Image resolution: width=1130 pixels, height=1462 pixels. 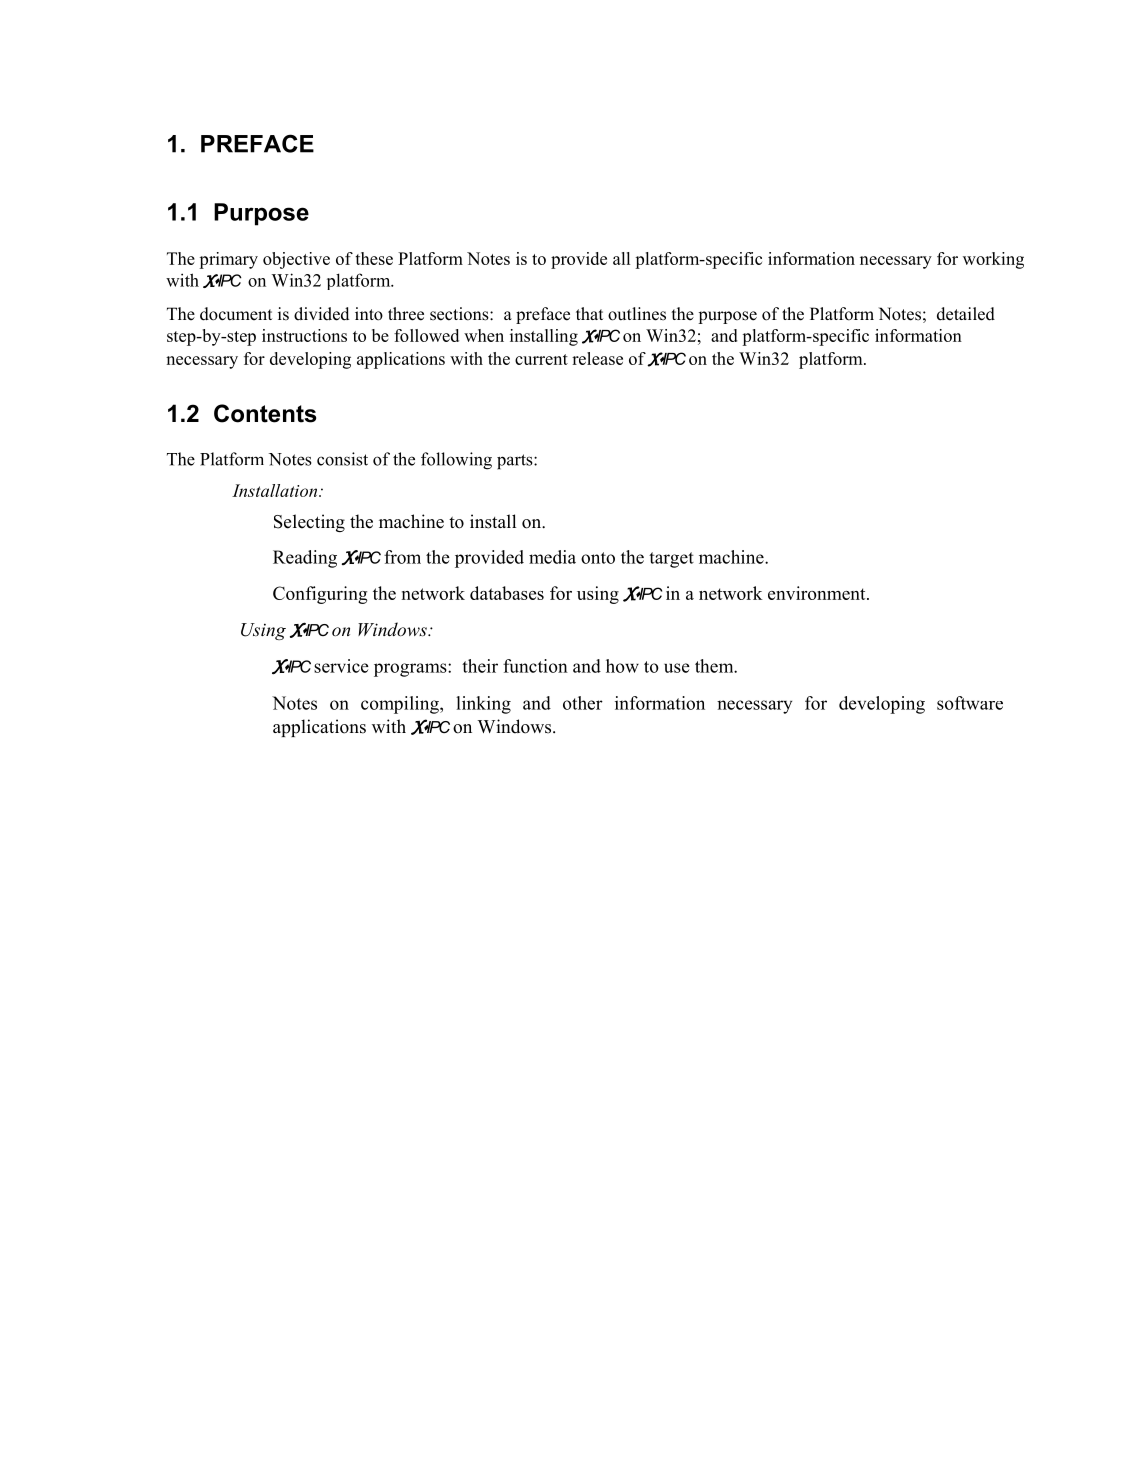 What do you see at coordinates (516, 462) in the image?
I see `parts` at bounding box center [516, 462].
